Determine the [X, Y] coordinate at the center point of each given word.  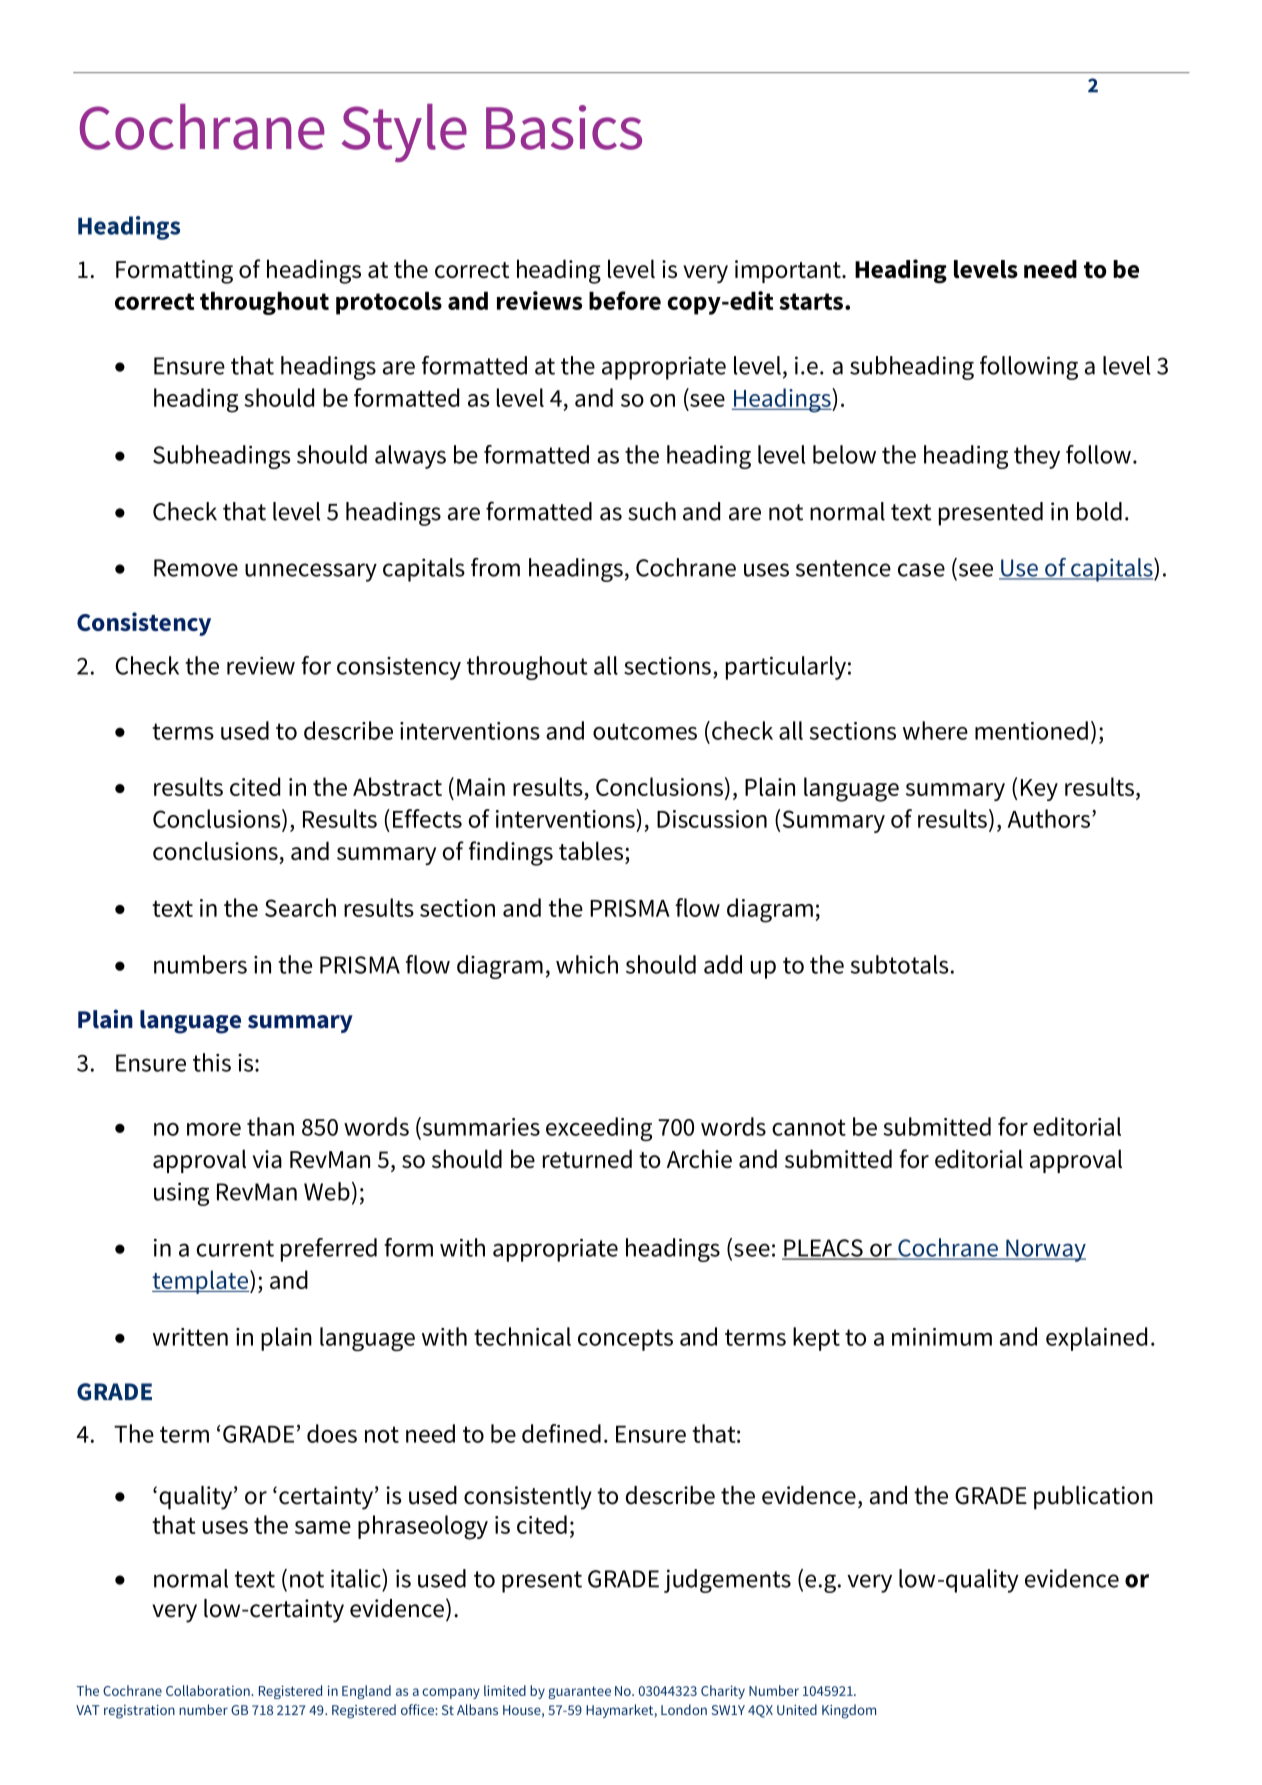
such [652, 511]
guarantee [579, 1692]
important [789, 271]
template [200, 1282]
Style [404, 133]
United [797, 1709]
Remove [196, 568]
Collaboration [209, 1690]
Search [300, 907]
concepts [625, 1340]
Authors [1048, 818]
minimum [942, 1337]
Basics [564, 127]
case [921, 570]
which [587, 964]
